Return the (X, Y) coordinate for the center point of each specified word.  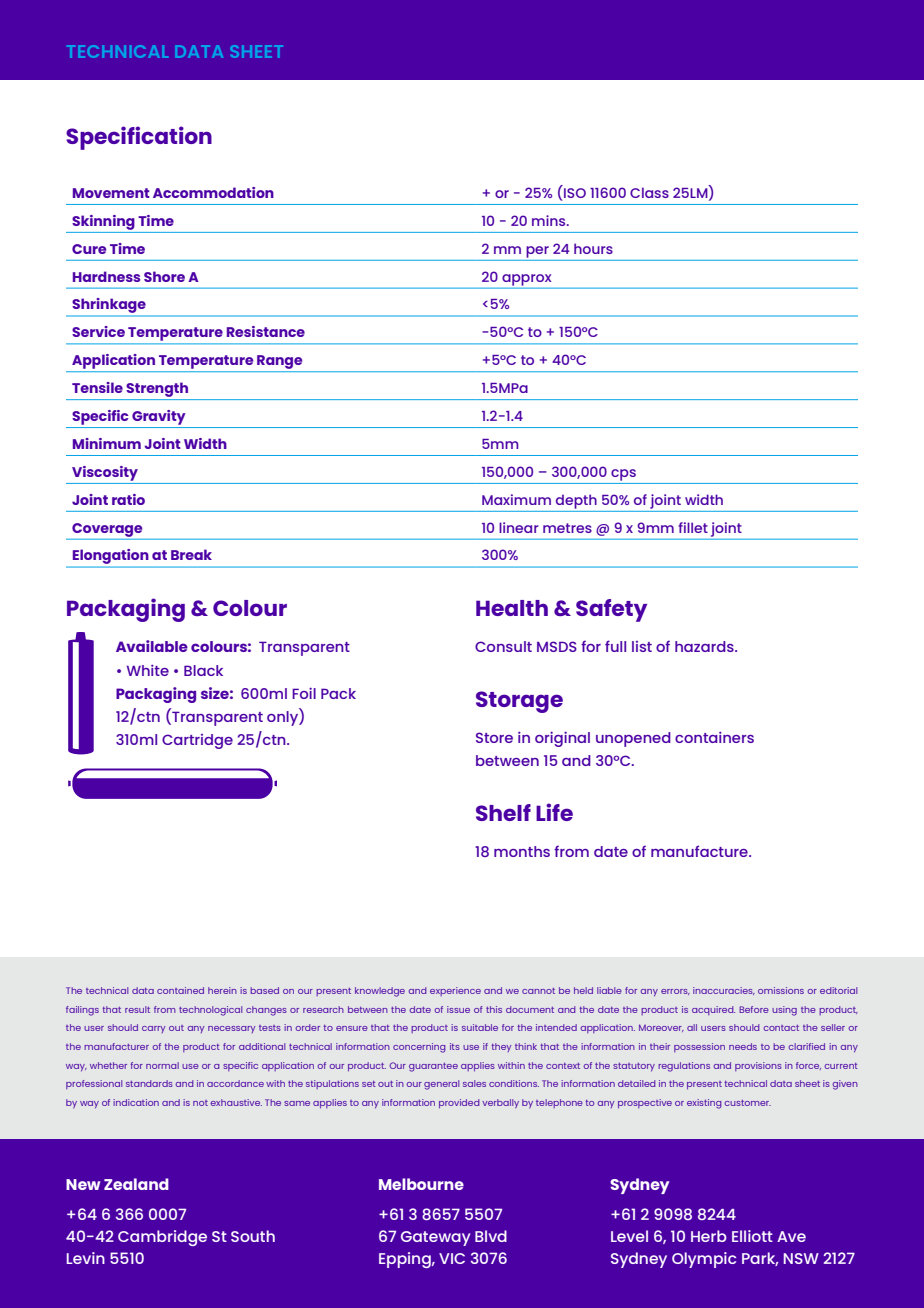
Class (649, 192)
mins (550, 220)
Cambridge (162, 1238)
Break (191, 554)
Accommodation (213, 192)
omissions (781, 990)
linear (519, 527)
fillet (693, 527)
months (522, 851)
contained (180, 990)
